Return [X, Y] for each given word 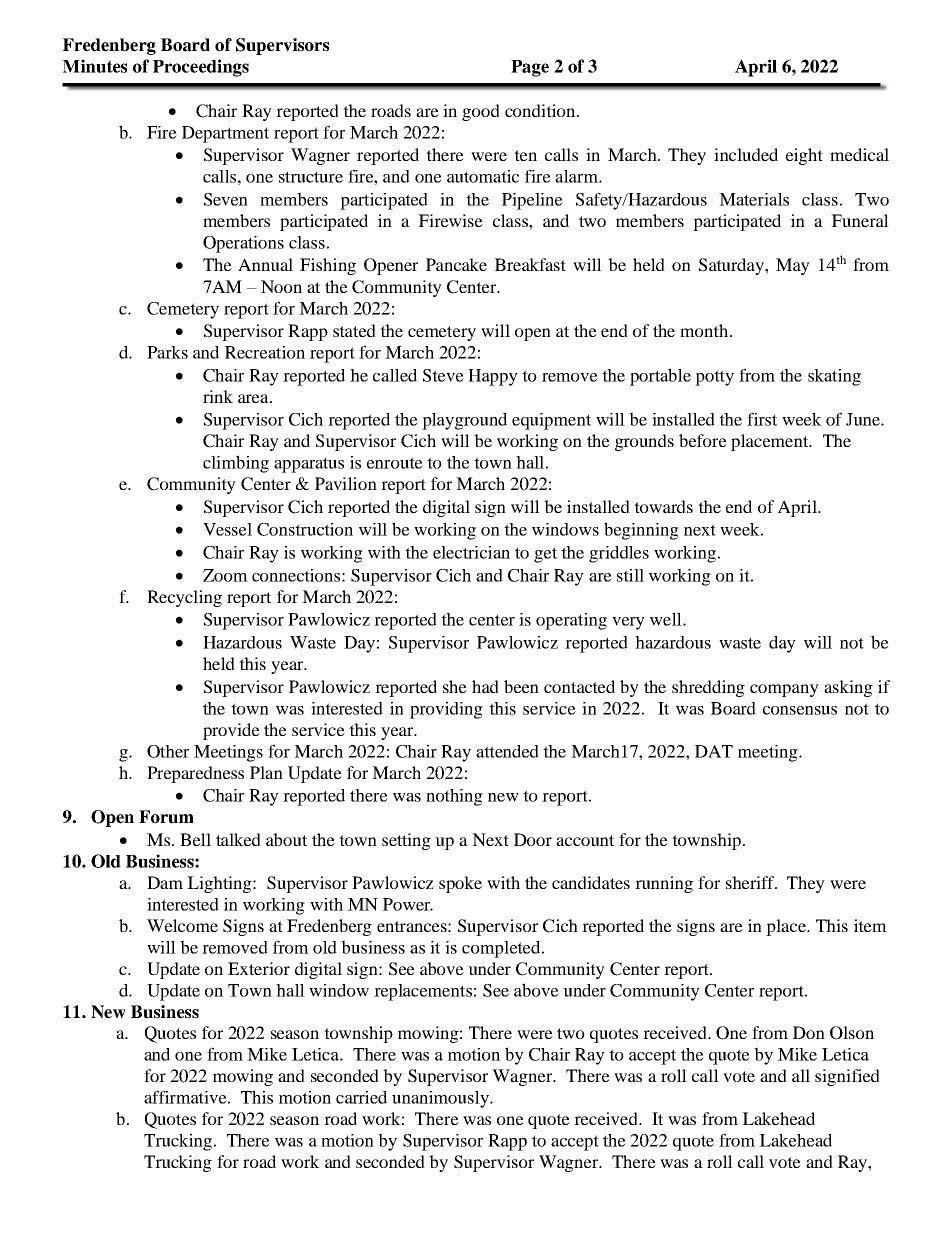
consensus [800, 710]
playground [464, 421]
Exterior [259, 968]
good [481, 112]
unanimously [441, 1099]
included [746, 154]
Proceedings [201, 68]
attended [507, 751]
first [762, 419]
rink [218, 396]
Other [168, 751]
